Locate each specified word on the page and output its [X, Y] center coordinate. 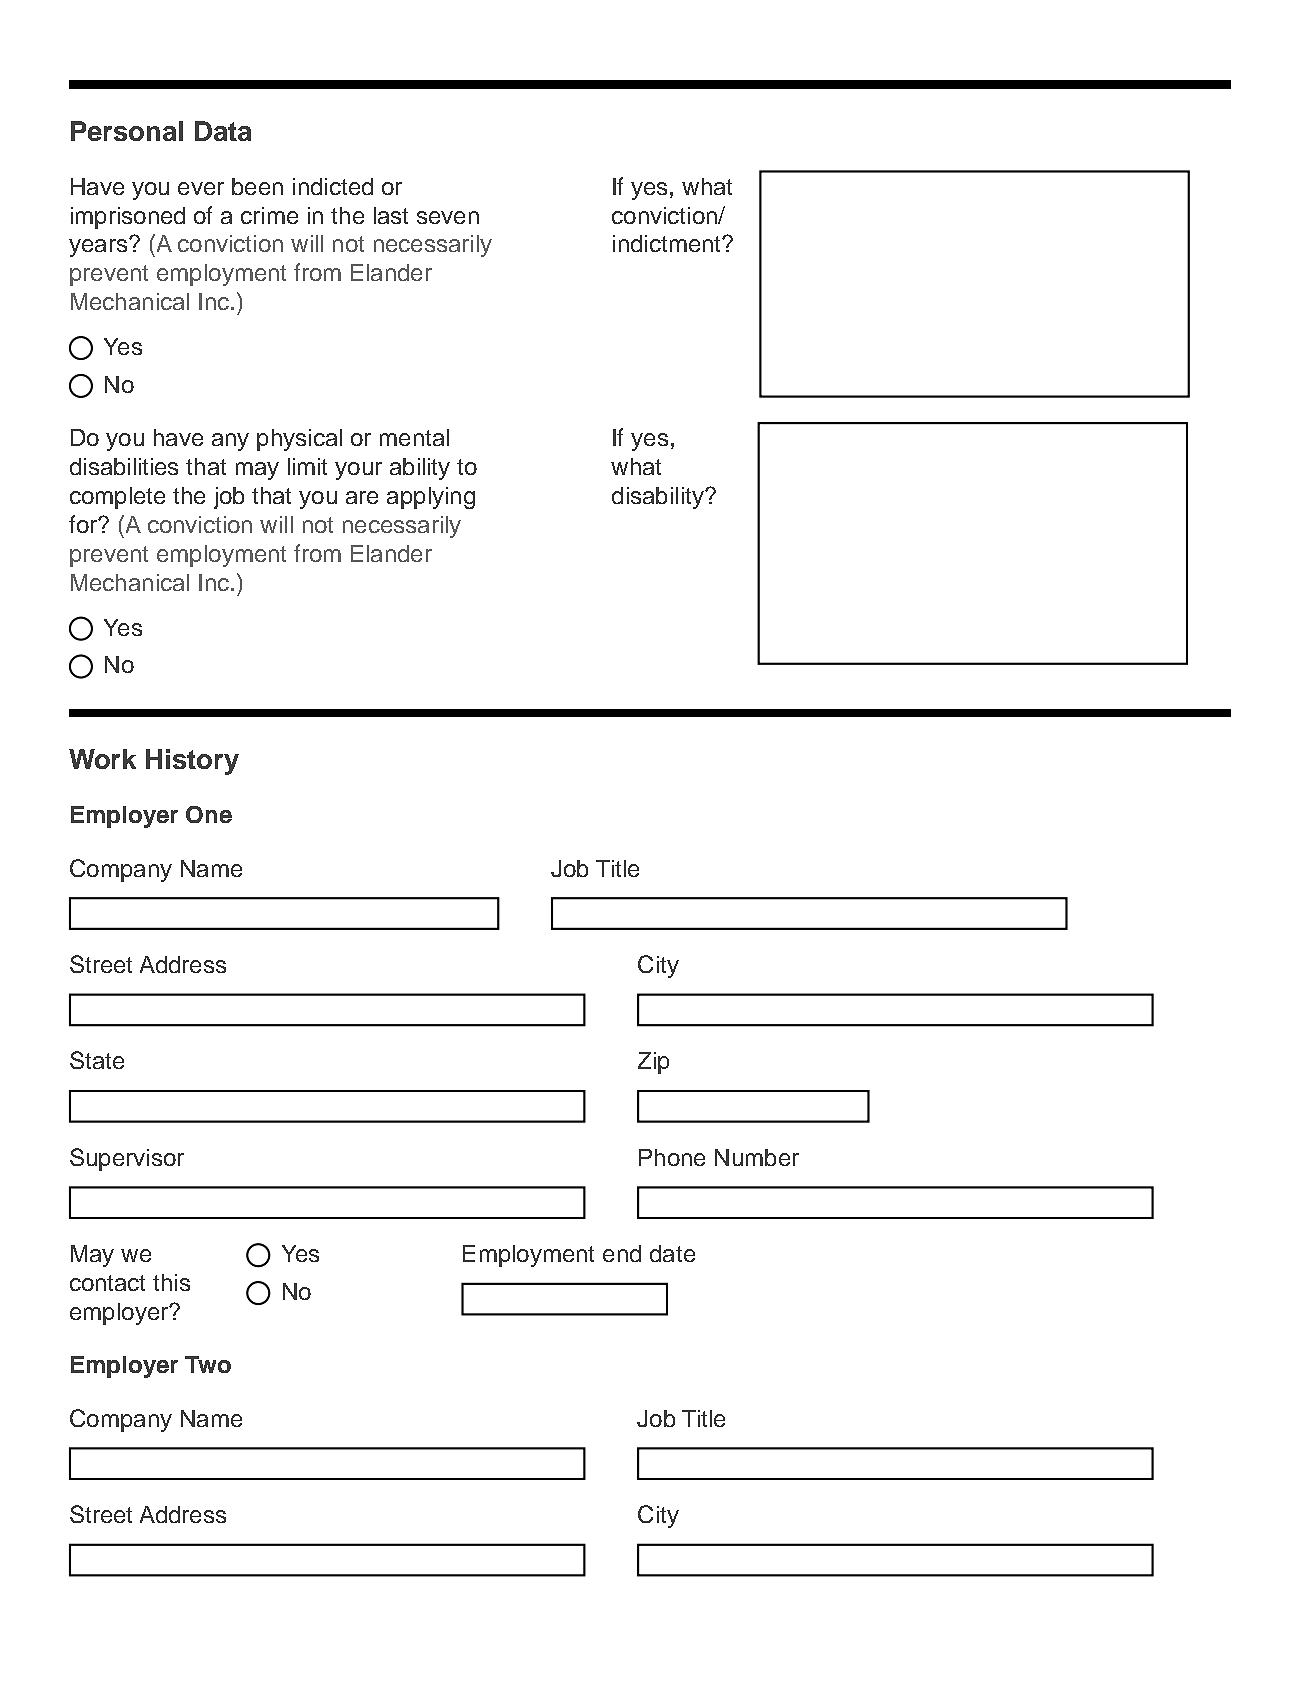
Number [757, 1157]
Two [208, 1364]
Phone [672, 1157]
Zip [653, 1063]
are [362, 497]
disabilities [124, 466]
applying [431, 498]
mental [414, 437]
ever [201, 188]
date [672, 1253]
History [192, 762]
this [171, 1282]
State [97, 1060]
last [391, 215]
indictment [668, 243]
